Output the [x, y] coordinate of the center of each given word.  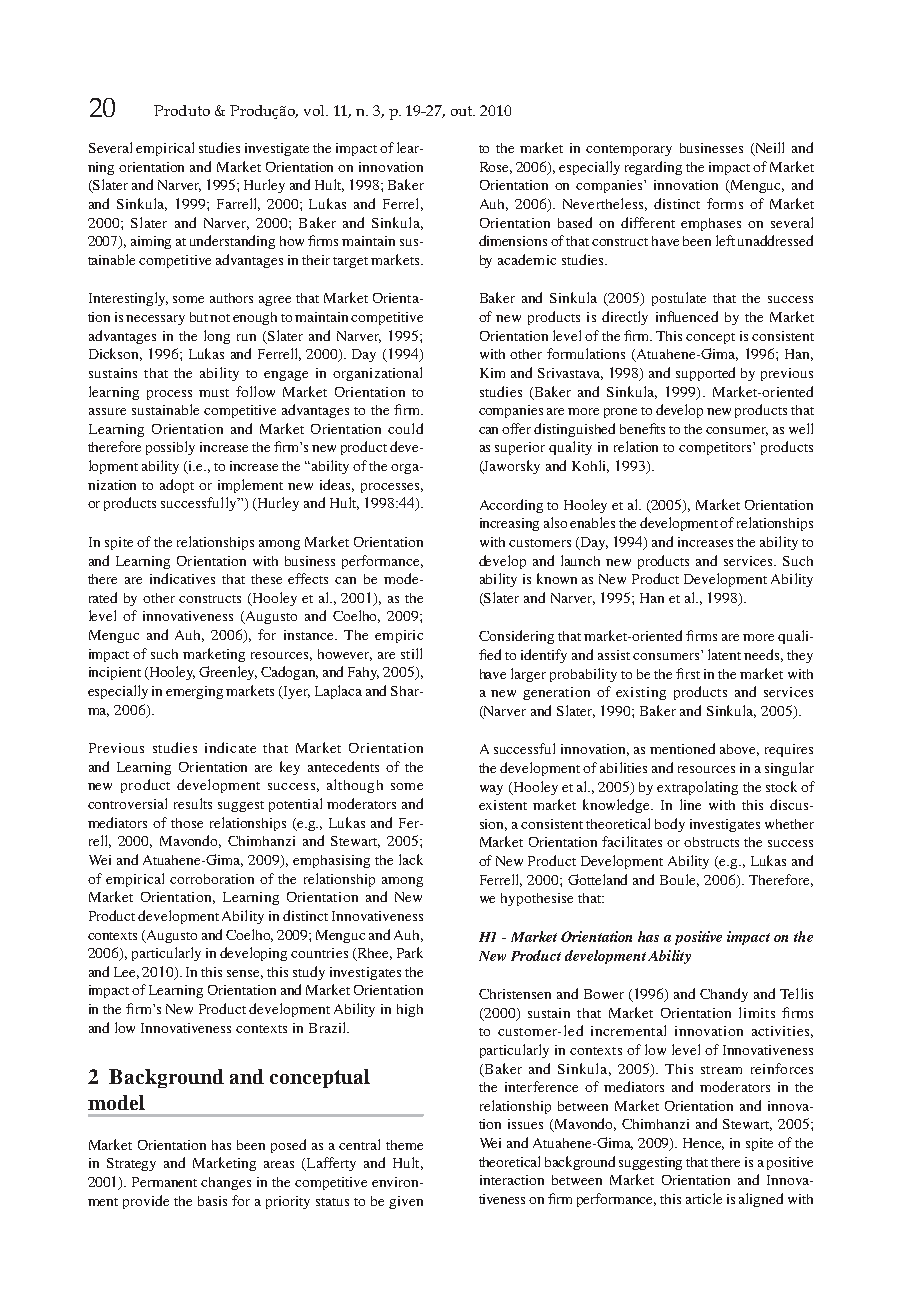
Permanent [164, 1182]
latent [726, 654]
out [463, 111]
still [411, 653]
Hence [703, 1144]
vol [316, 110]
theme [404, 1145]
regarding [653, 168]
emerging [194, 692]
